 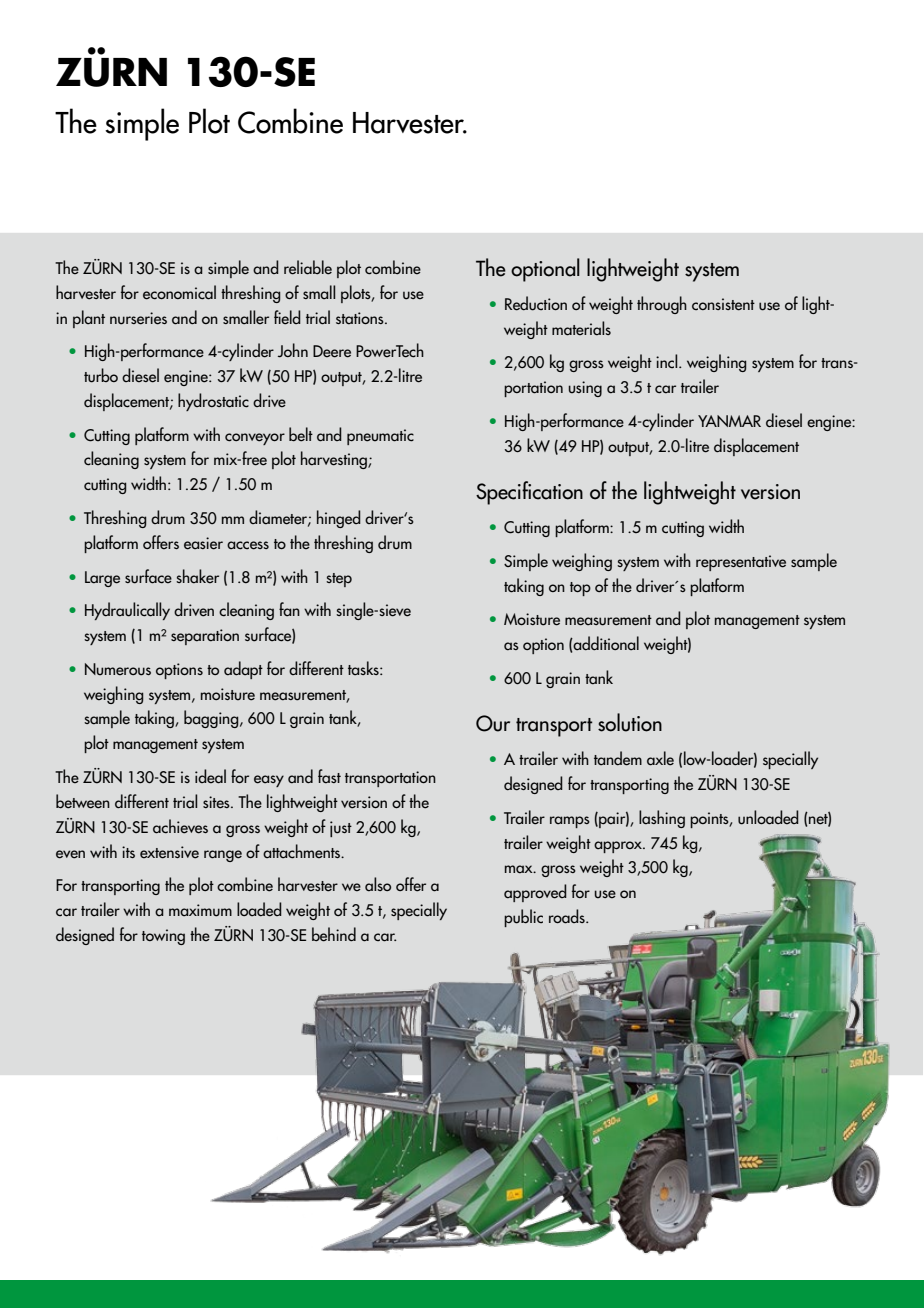 What do you see at coordinates (662, 305) in the screenshot?
I see `through` at bounding box center [662, 305].
